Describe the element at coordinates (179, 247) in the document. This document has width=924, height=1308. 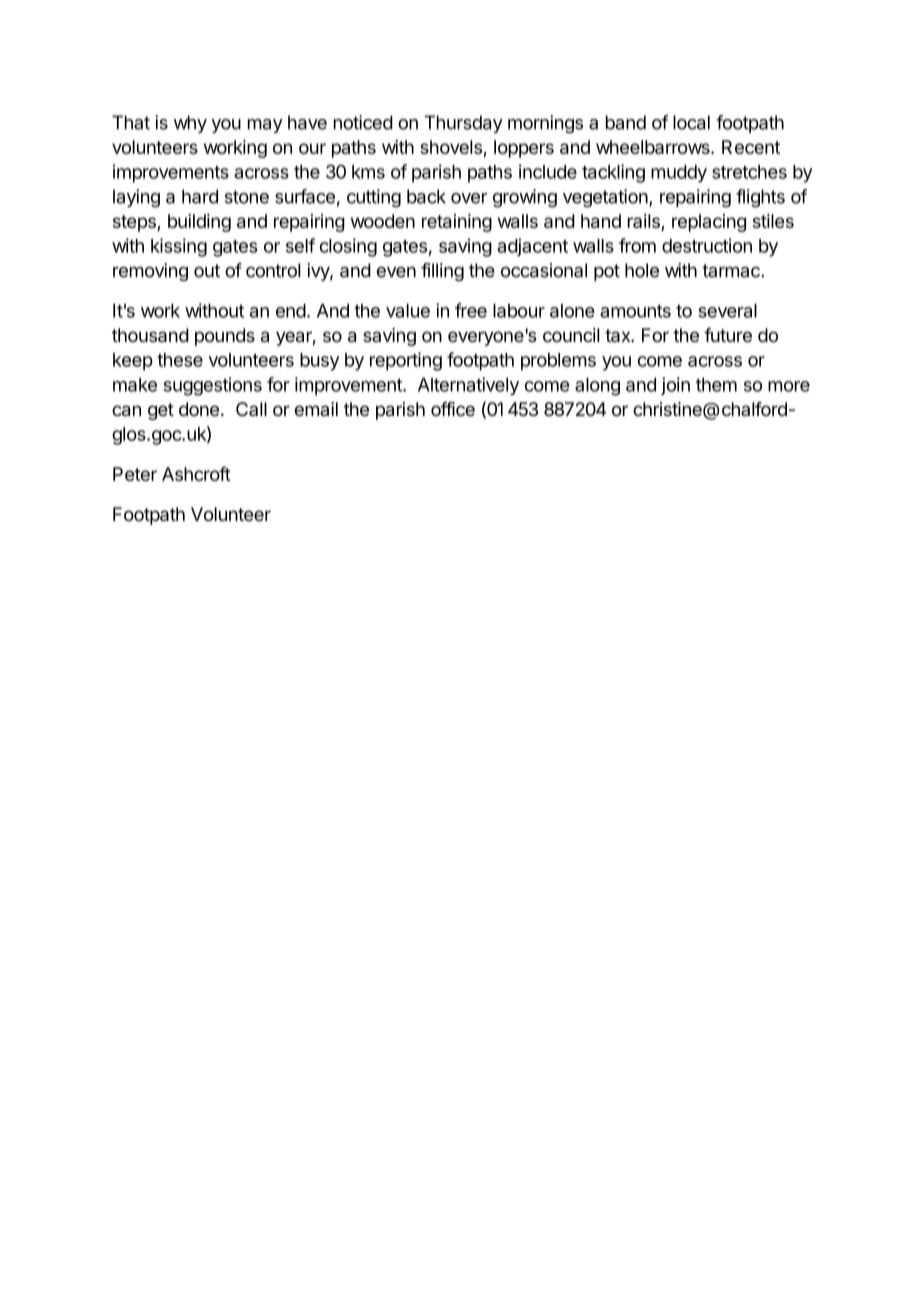
I see `kissing` at that location.
